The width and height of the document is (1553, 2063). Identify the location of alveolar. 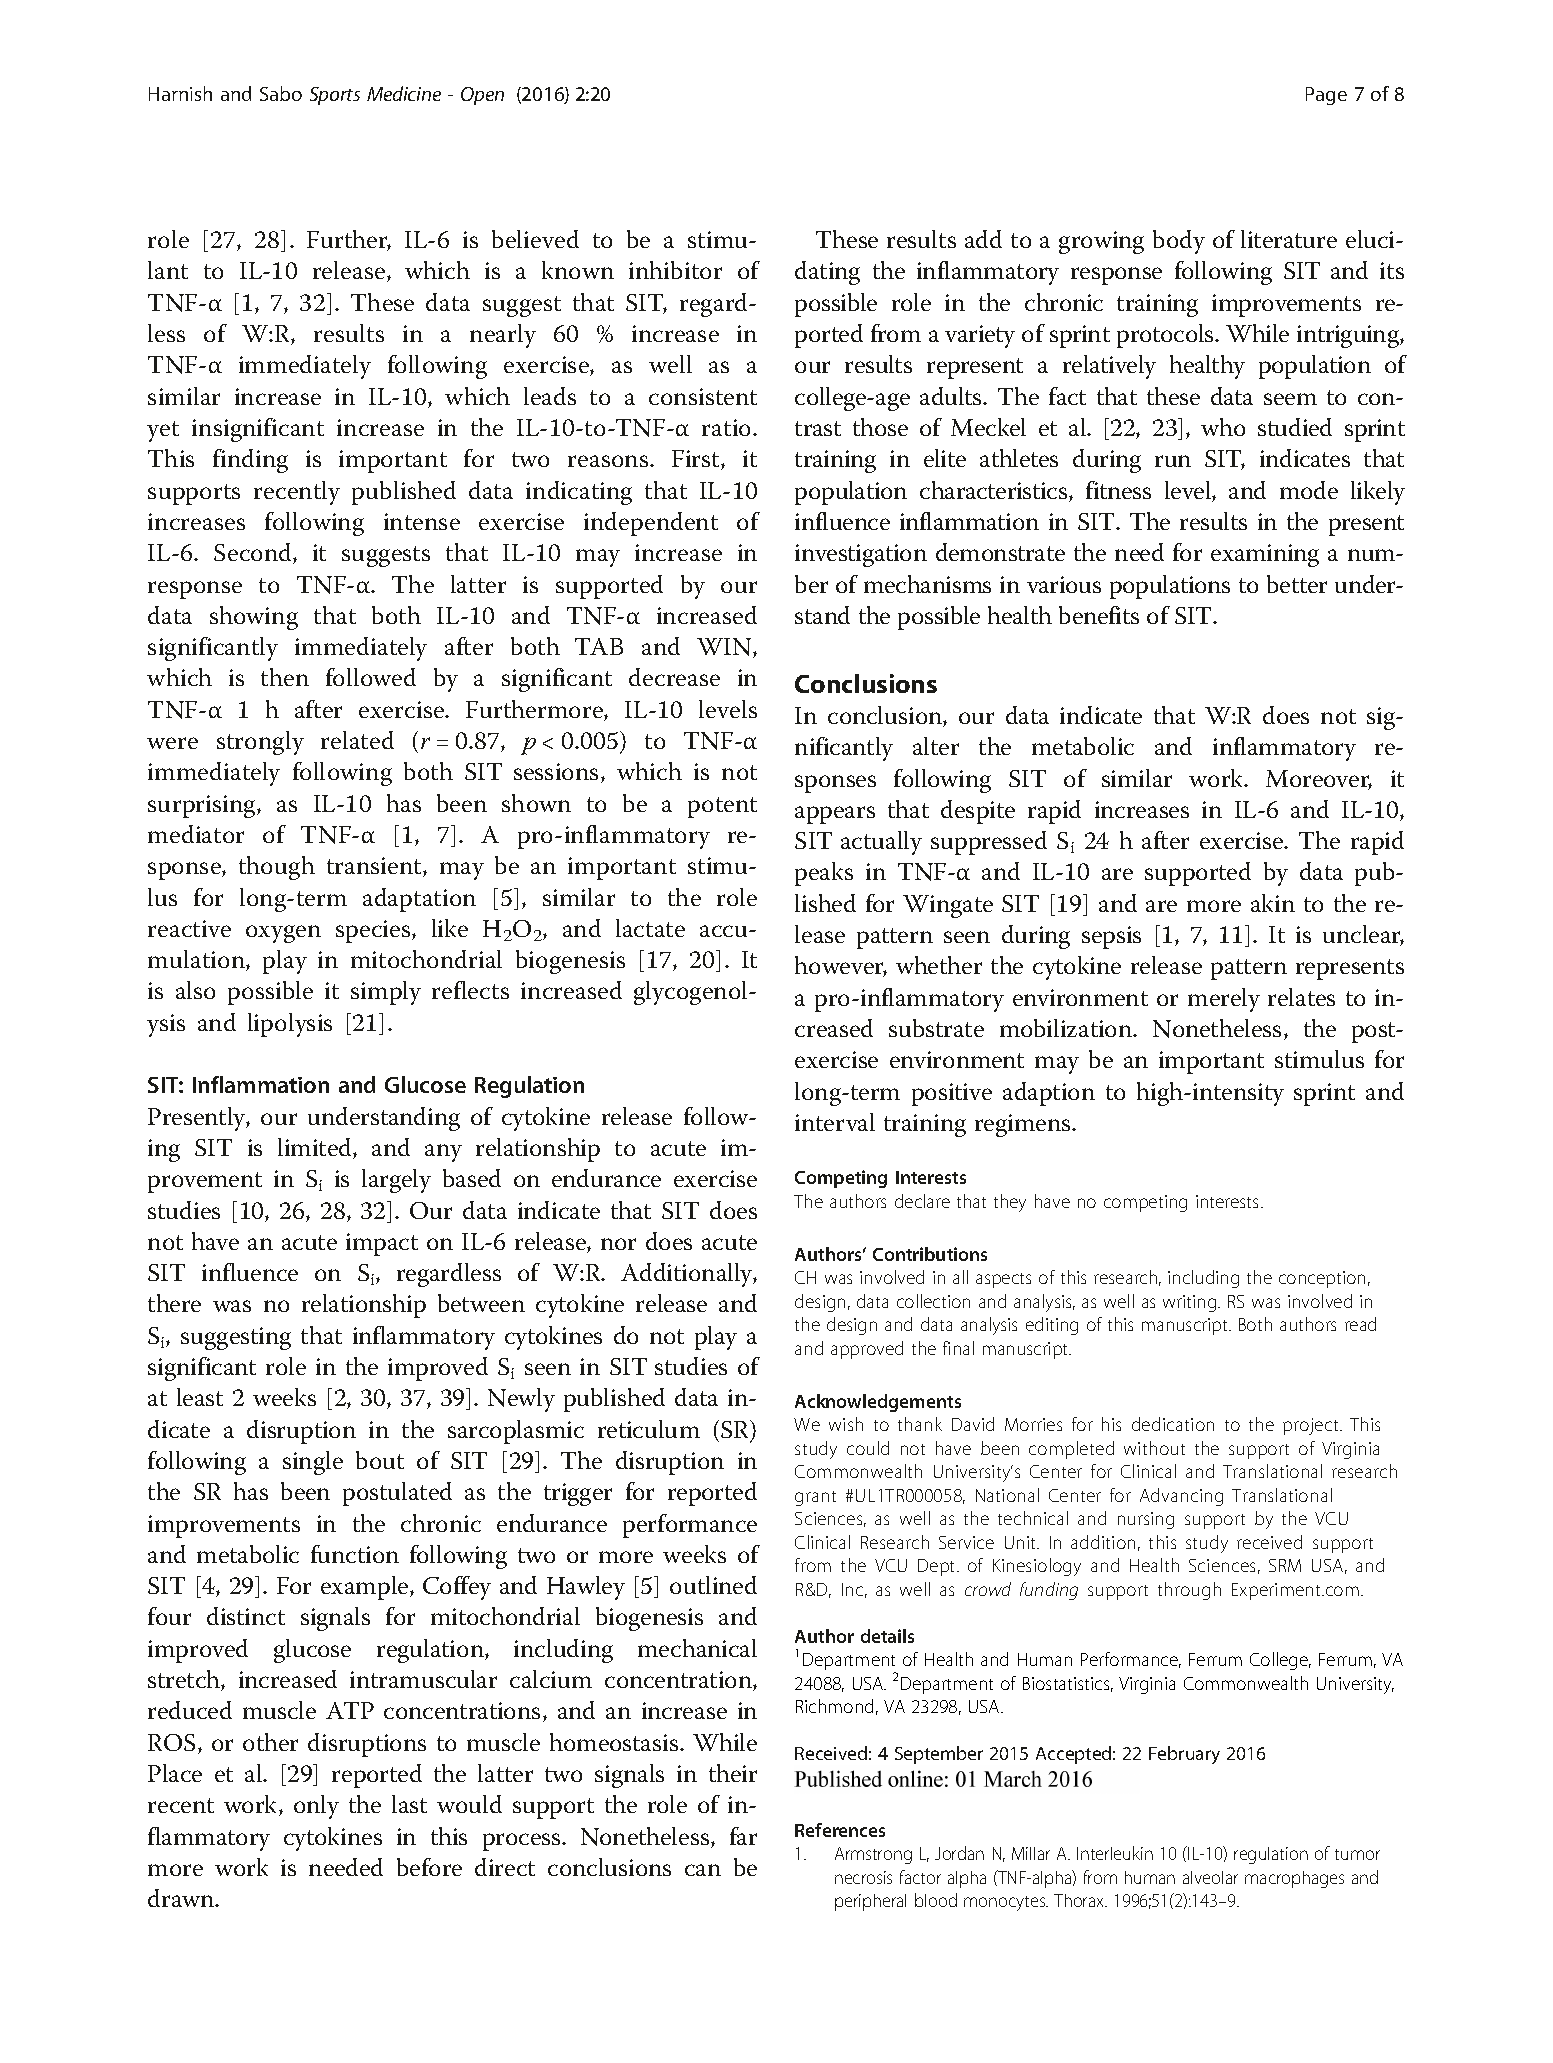
(1210, 1877).
